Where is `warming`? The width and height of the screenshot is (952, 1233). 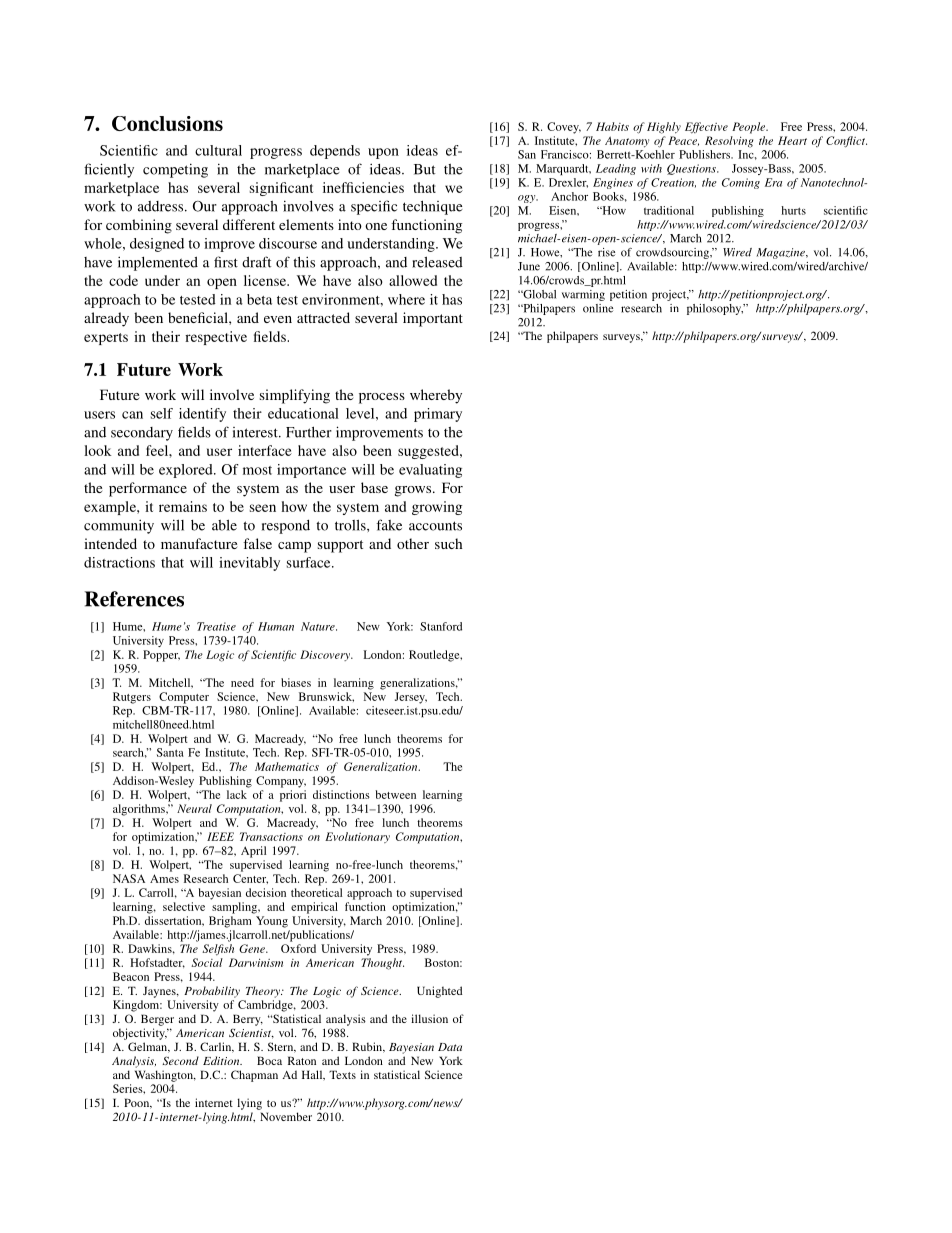
warming is located at coordinates (583, 295).
